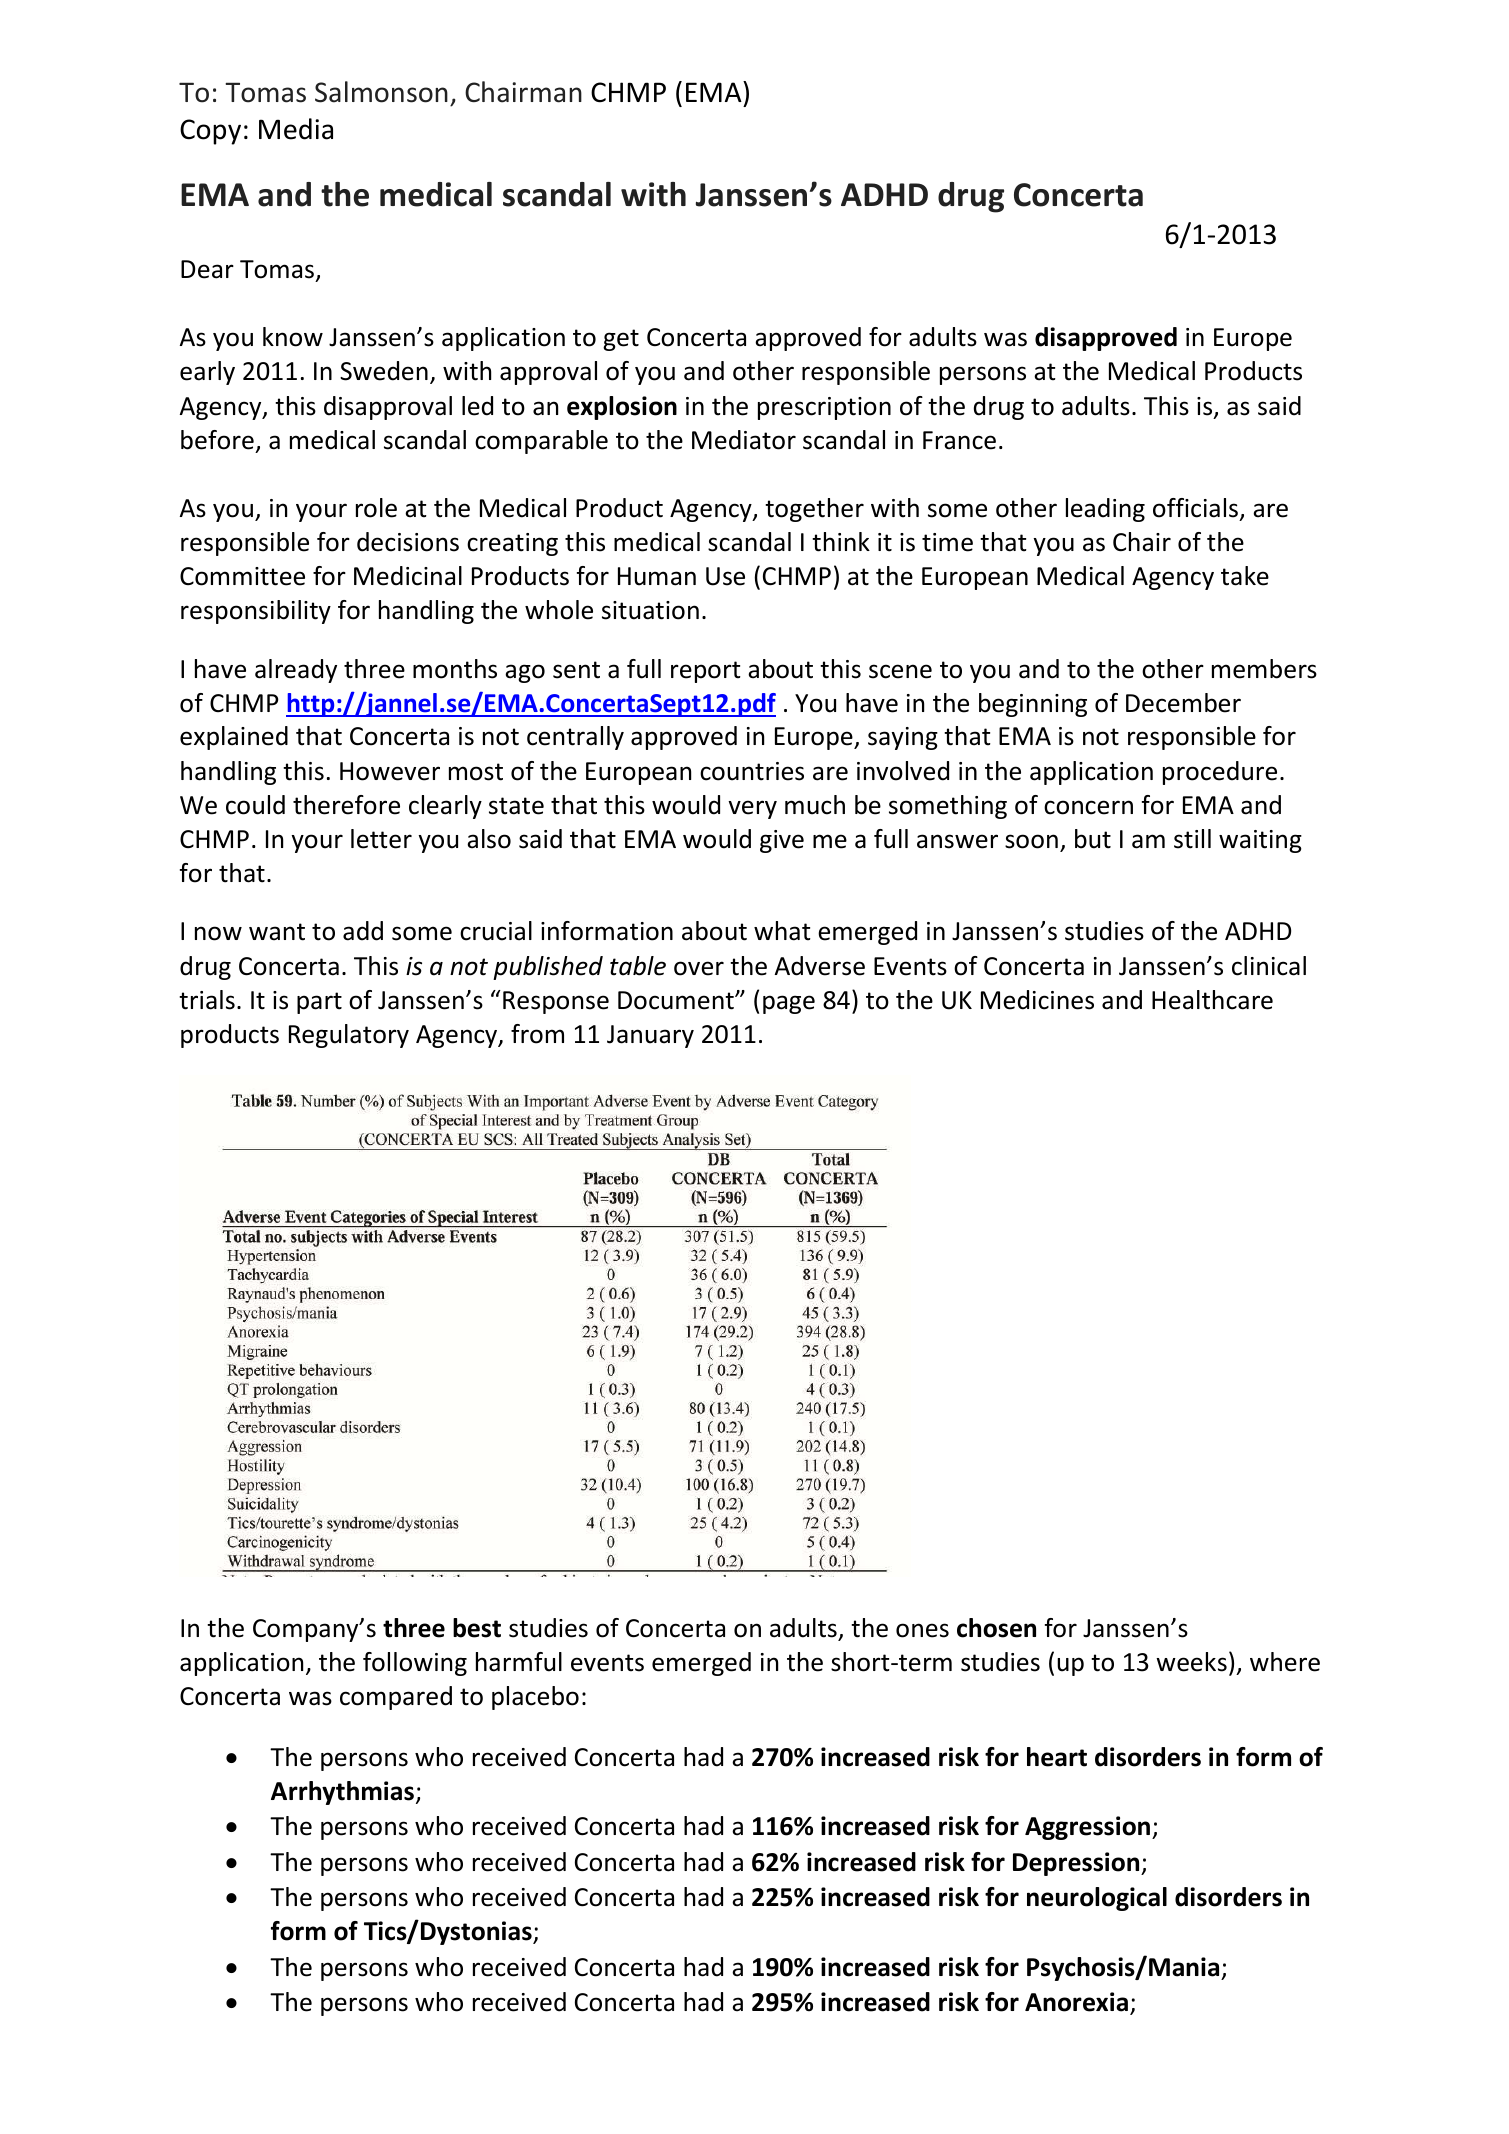  What do you see at coordinates (349, 1036) in the image?
I see `Regulatory` at bounding box center [349, 1036].
